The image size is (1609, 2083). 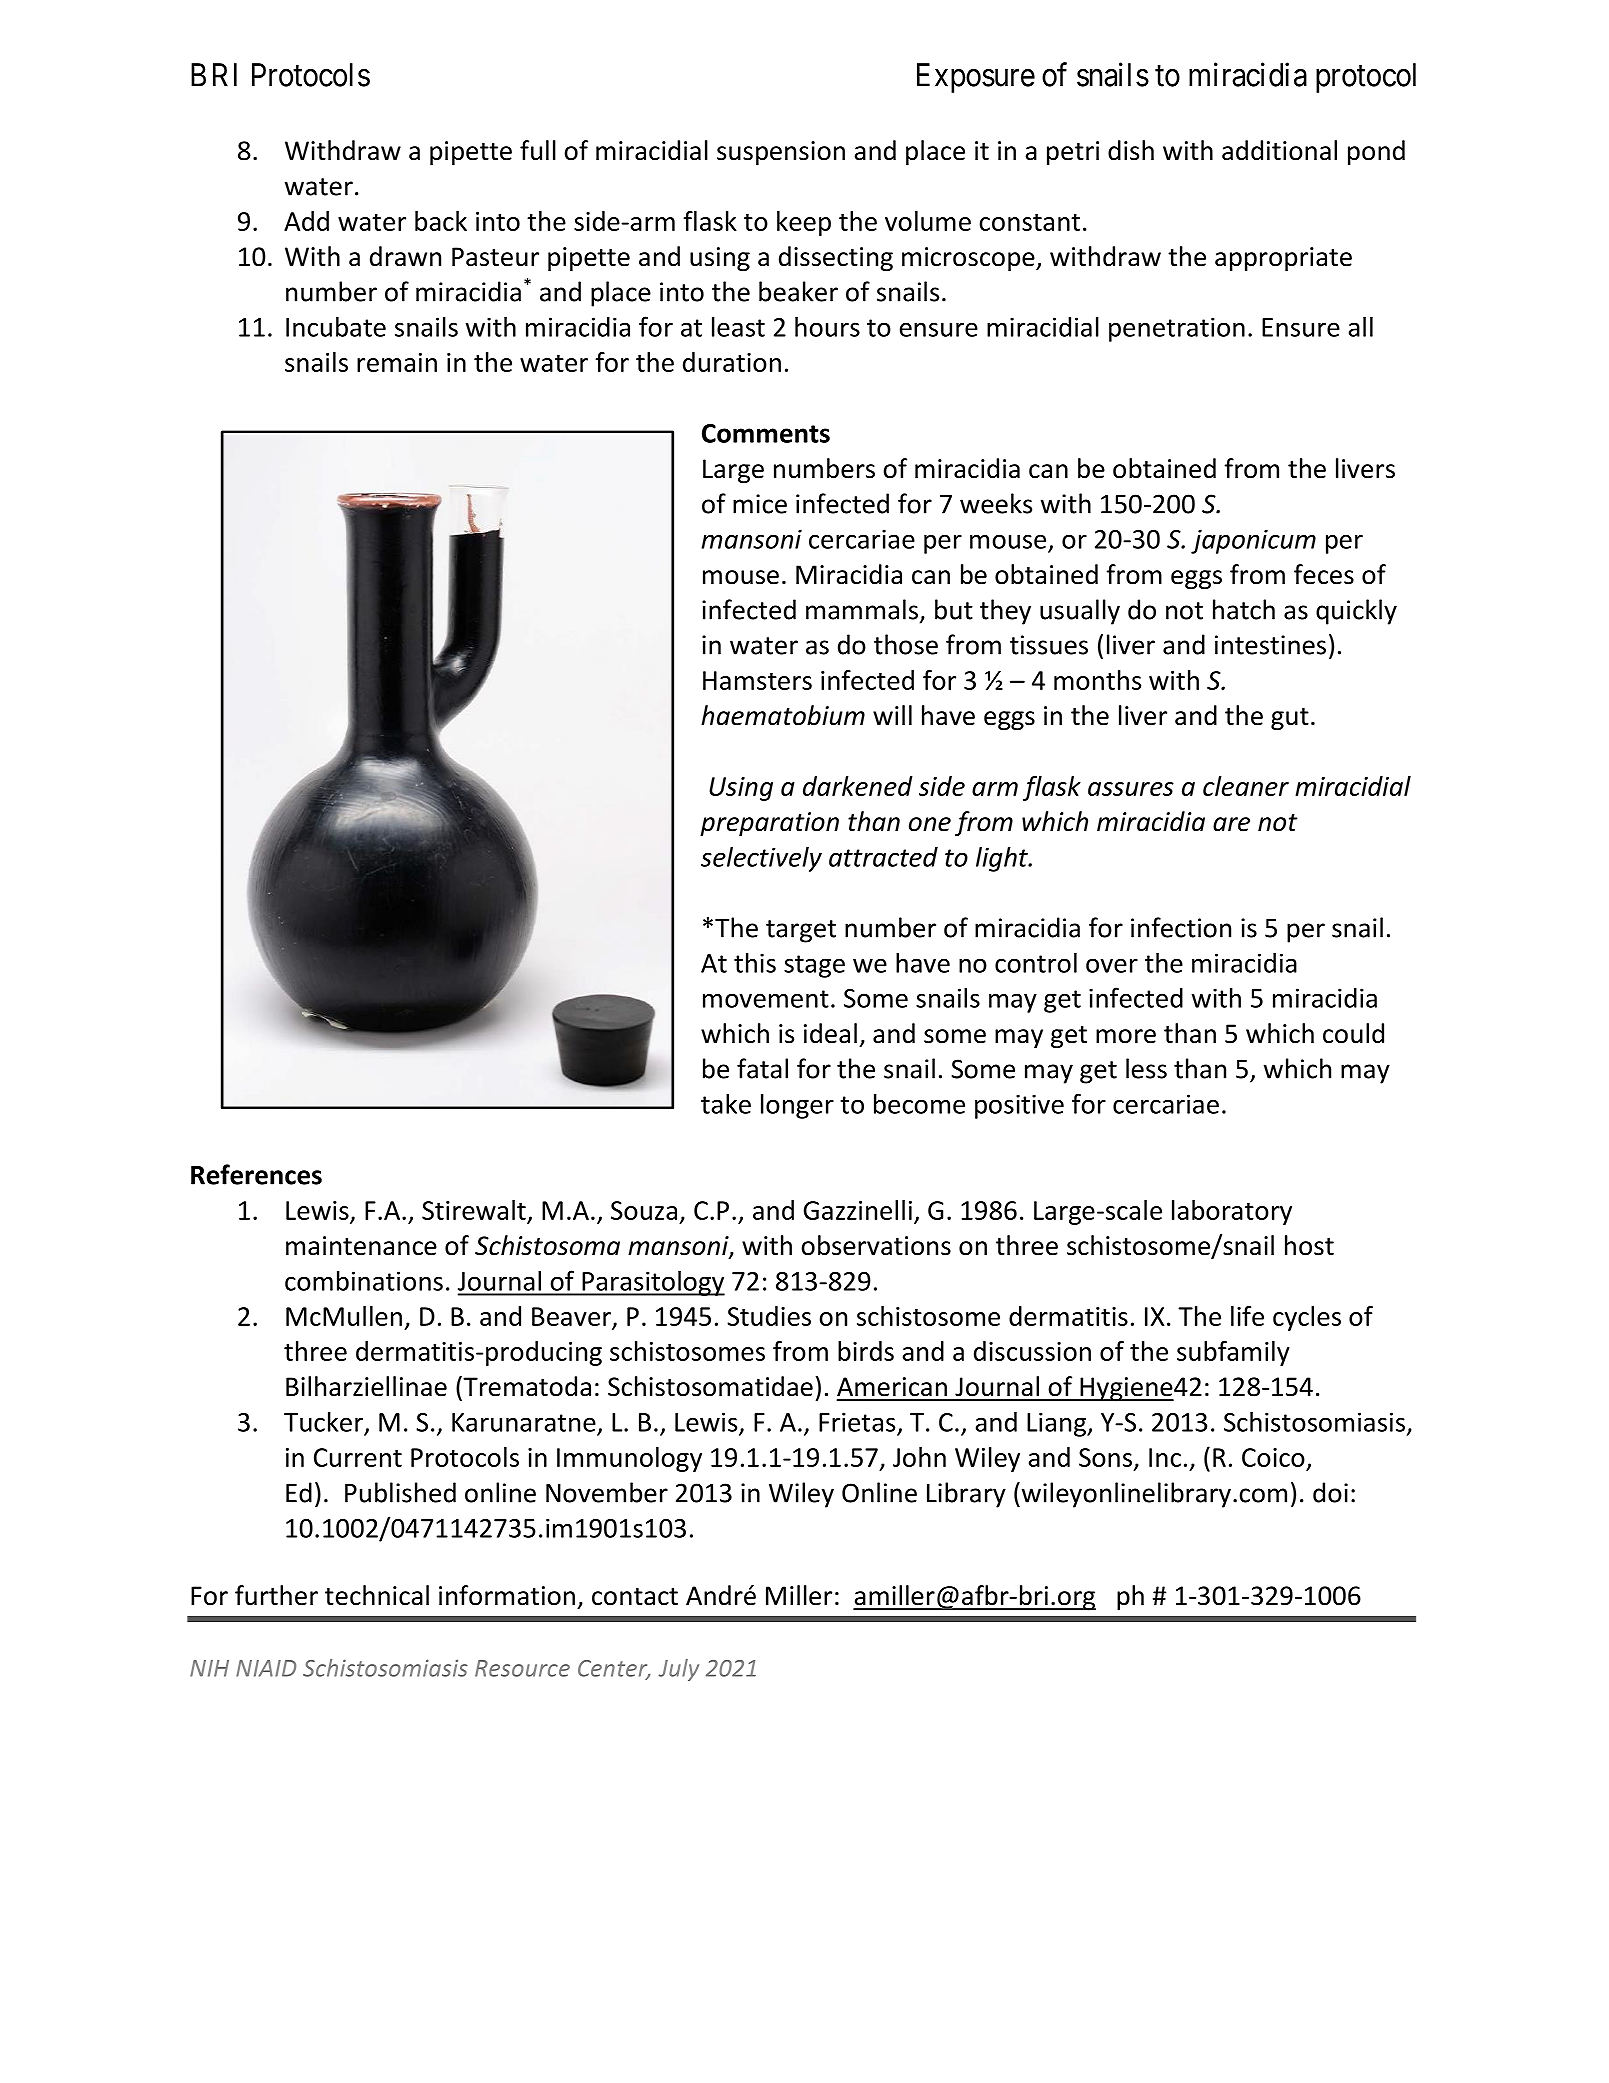 What do you see at coordinates (1279, 150) in the image?
I see `additional` at bounding box center [1279, 150].
